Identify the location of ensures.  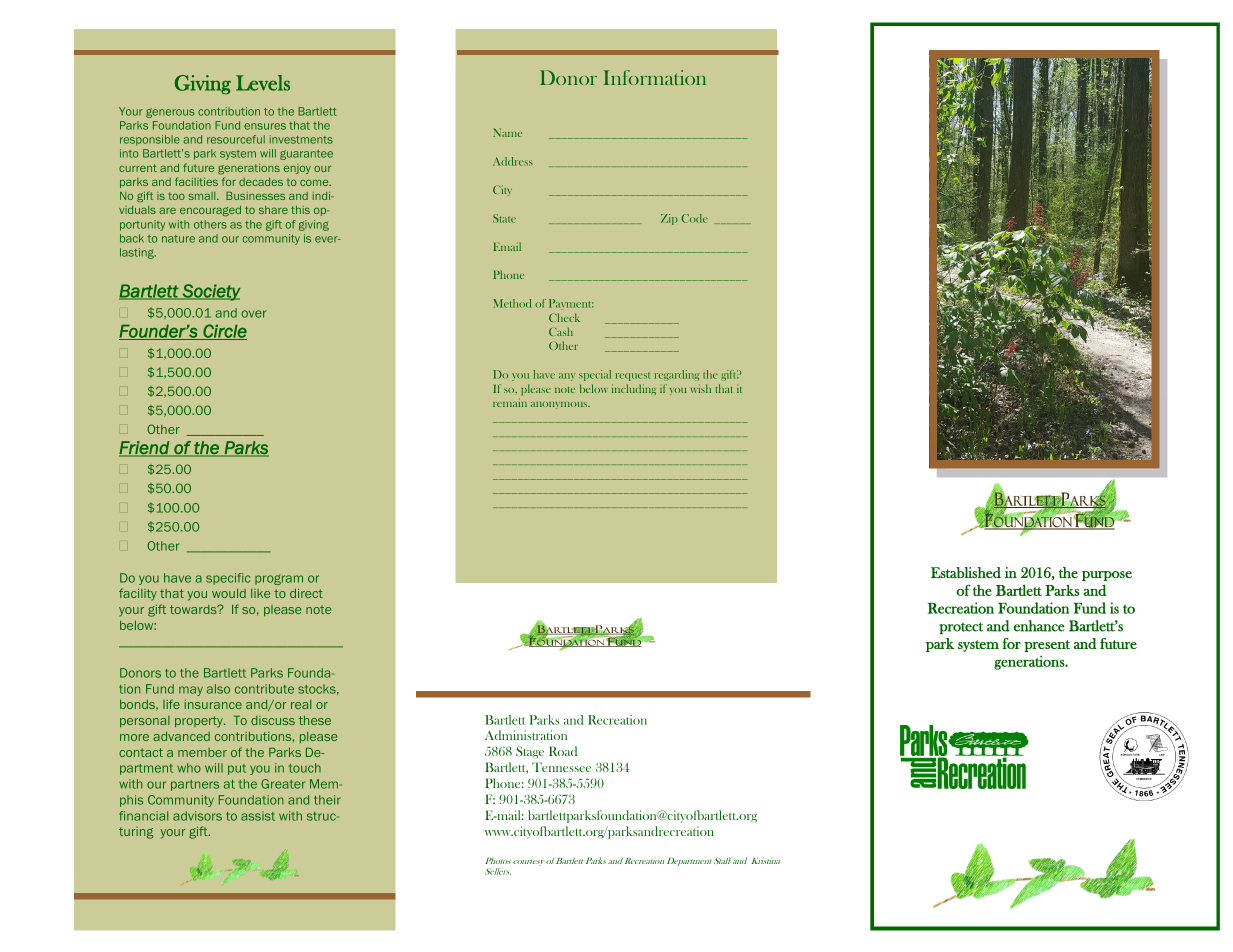
(265, 126).
